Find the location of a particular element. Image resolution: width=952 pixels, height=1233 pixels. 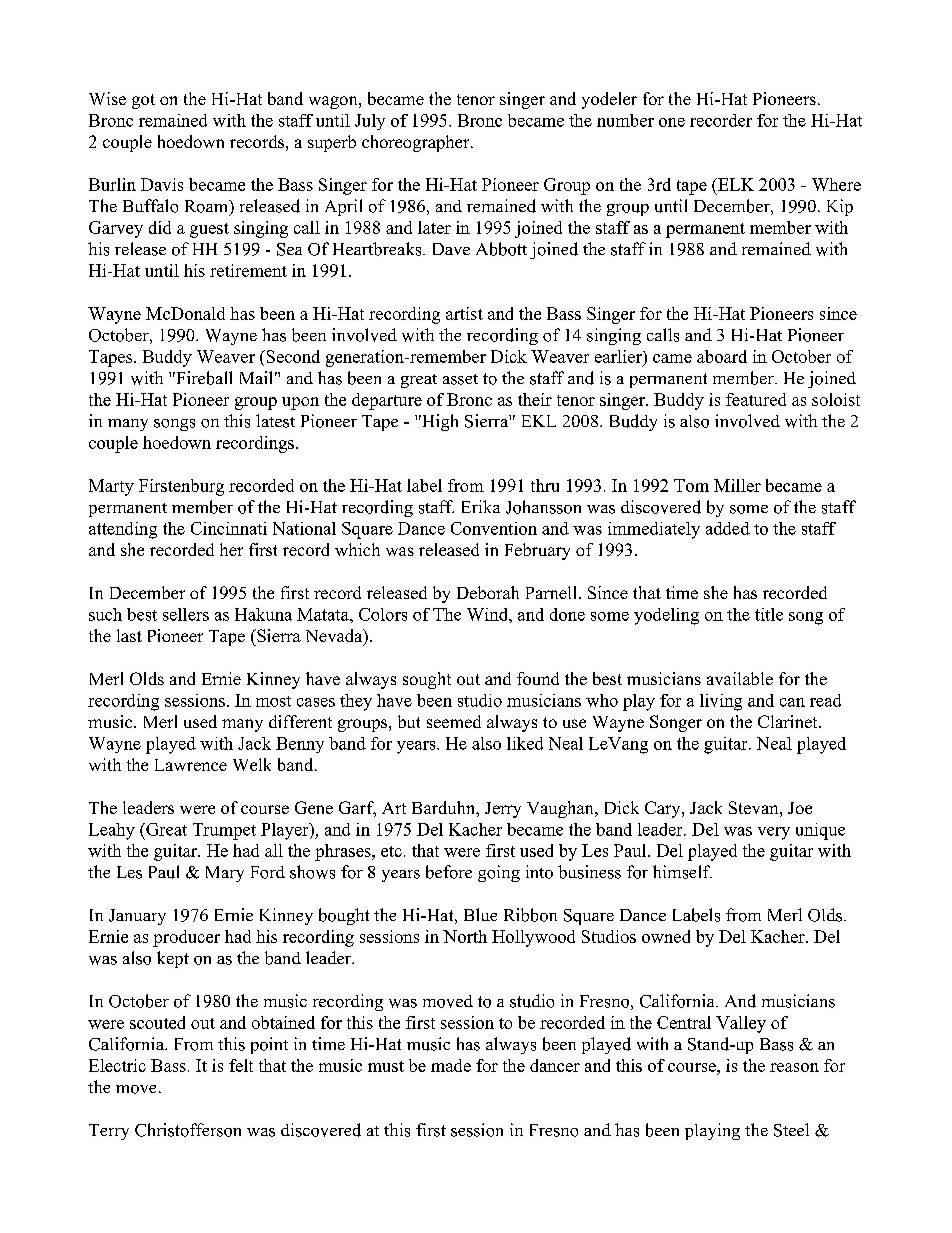

added is located at coordinates (728, 528).
